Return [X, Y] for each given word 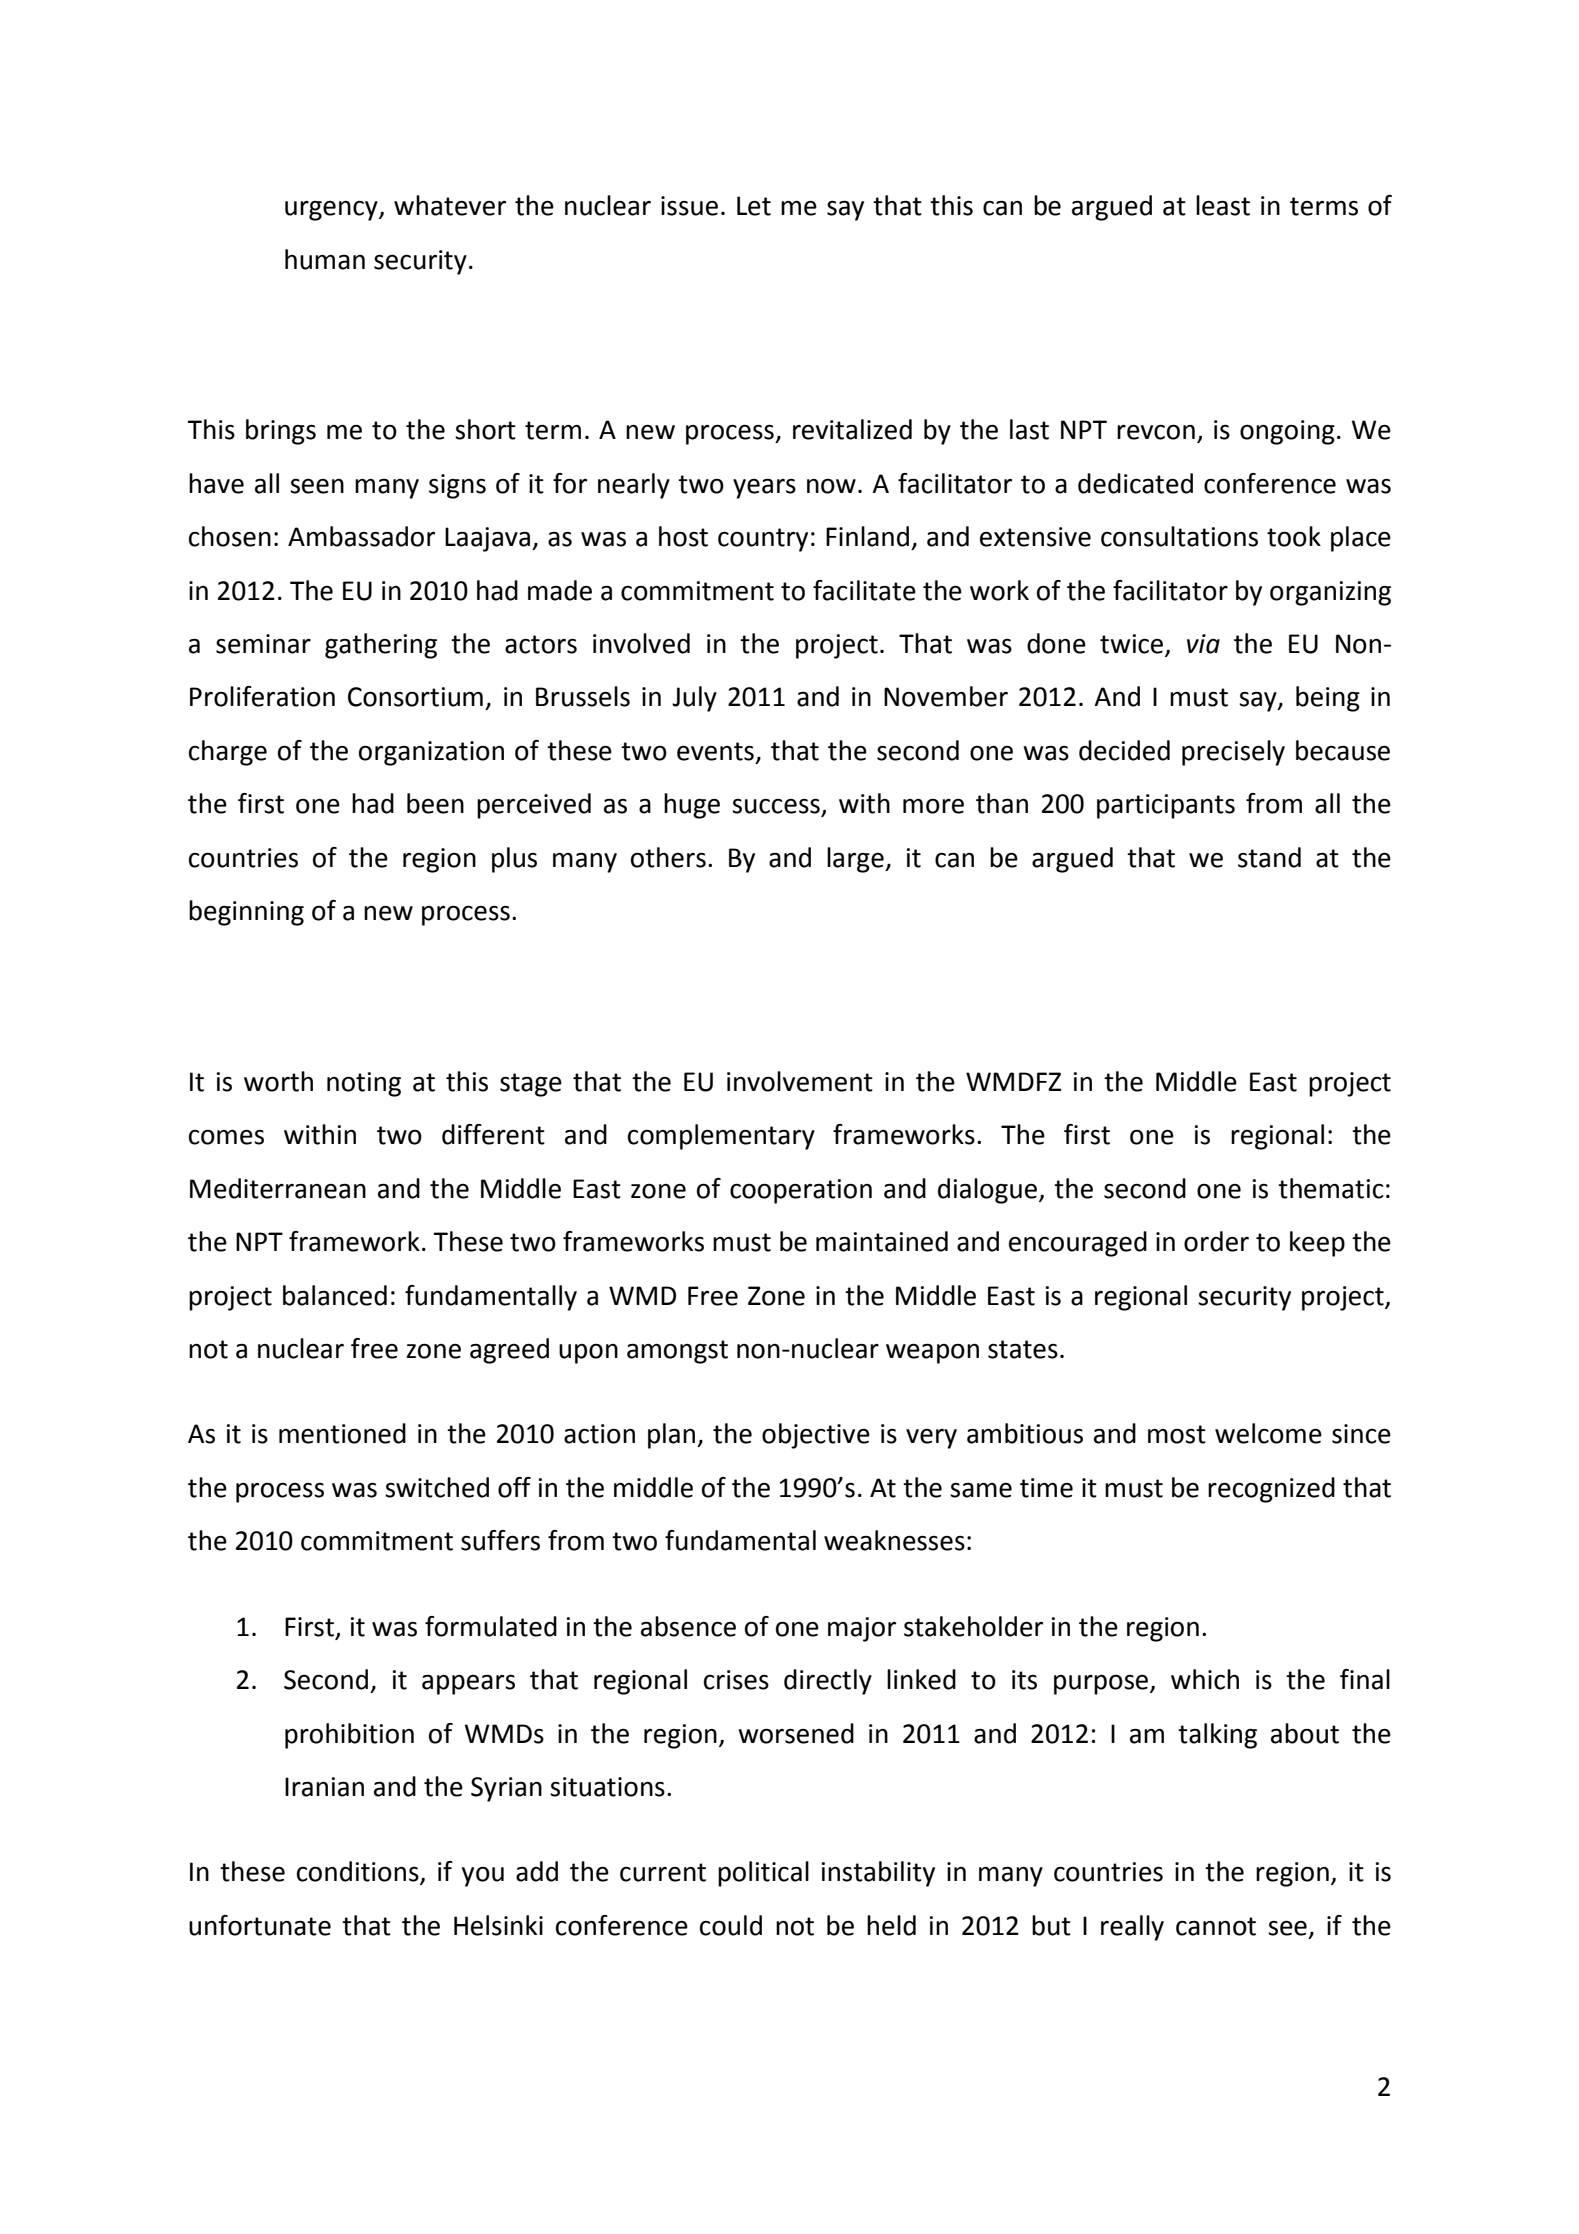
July [694, 699]
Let [754, 206]
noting [364, 1084]
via [1203, 644]
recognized [1271, 1490]
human [325, 259]
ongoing [1287, 432]
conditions [359, 1872]
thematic [1331, 1188]
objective [816, 1436]
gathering [381, 646]
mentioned [342, 1433]
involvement [800, 1081]
